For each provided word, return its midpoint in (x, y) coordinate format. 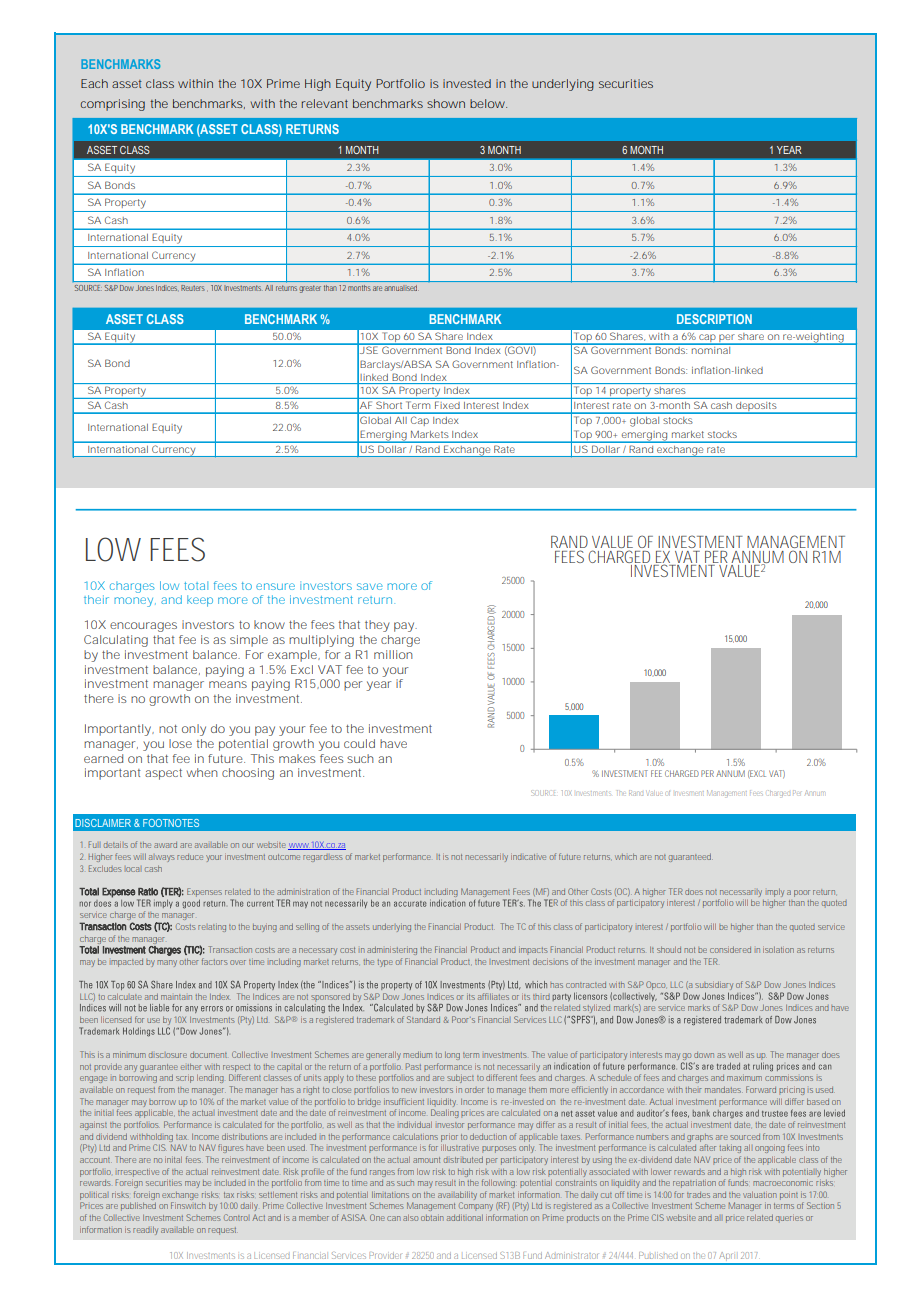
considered (730, 949)
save (370, 586)
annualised (401, 288)
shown (446, 103)
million (393, 654)
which (626, 856)
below (488, 103)
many (167, 963)
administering (392, 950)
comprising (113, 105)
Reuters (194, 288)
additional (465, 1217)
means (228, 684)
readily (145, 1230)
